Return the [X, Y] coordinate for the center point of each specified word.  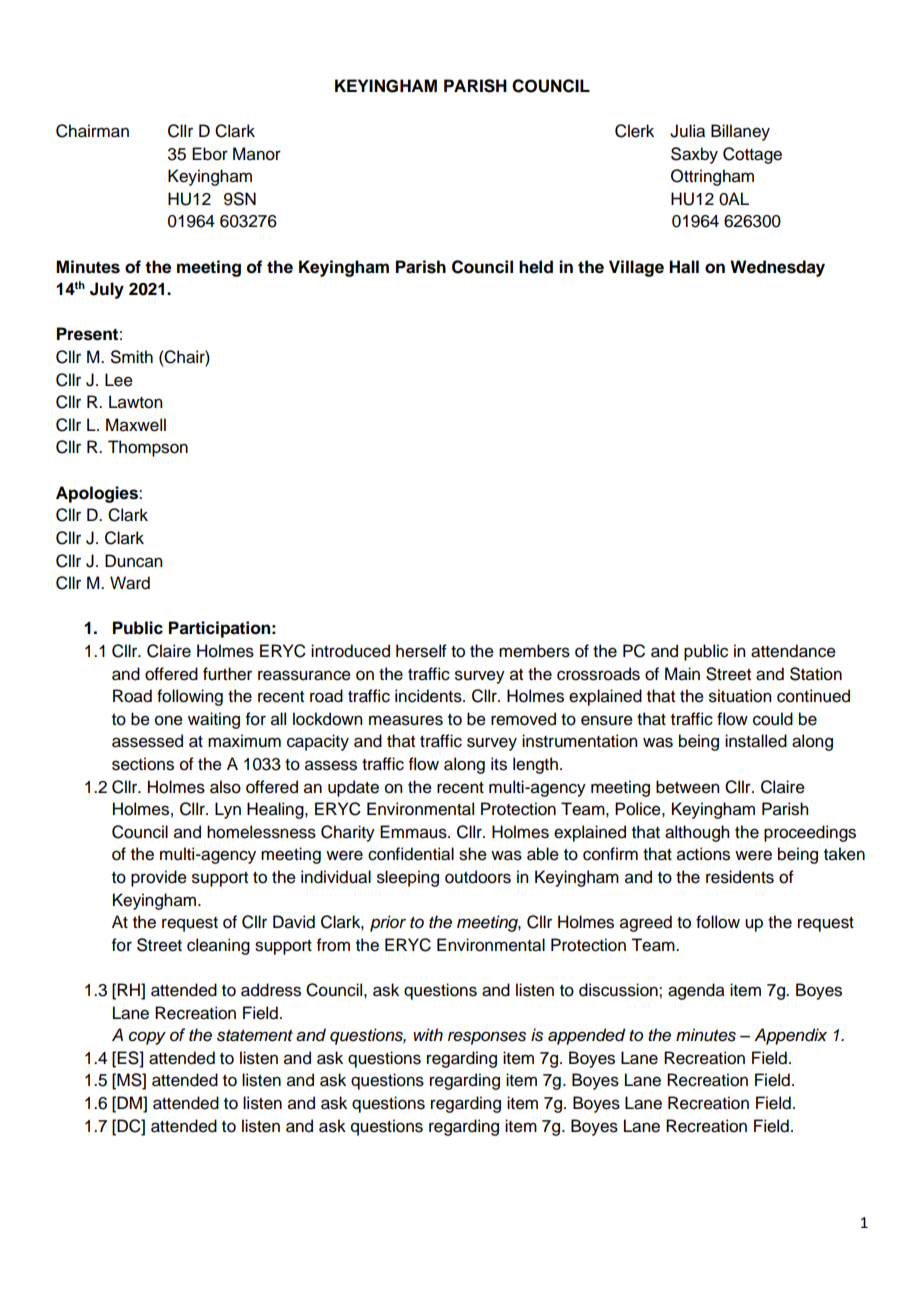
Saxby [694, 155]
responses [487, 1038]
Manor [257, 154]
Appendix [790, 1036]
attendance [793, 651]
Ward [130, 583]
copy [147, 1038]
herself [421, 651]
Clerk [634, 131]
